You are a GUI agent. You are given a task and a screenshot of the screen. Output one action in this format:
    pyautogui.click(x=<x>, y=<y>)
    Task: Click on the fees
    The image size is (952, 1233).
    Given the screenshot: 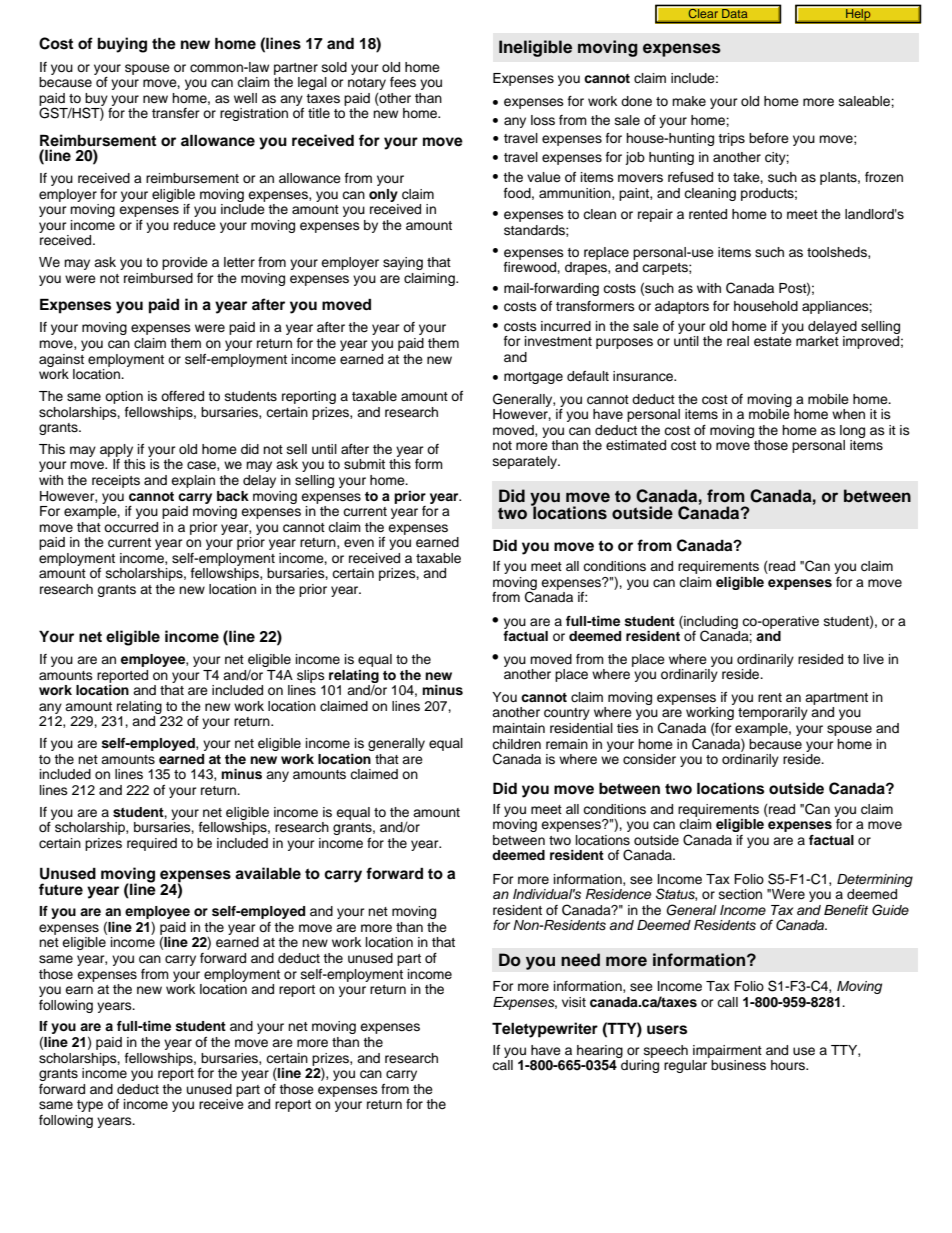 What is the action you would take?
    pyautogui.click(x=403, y=82)
